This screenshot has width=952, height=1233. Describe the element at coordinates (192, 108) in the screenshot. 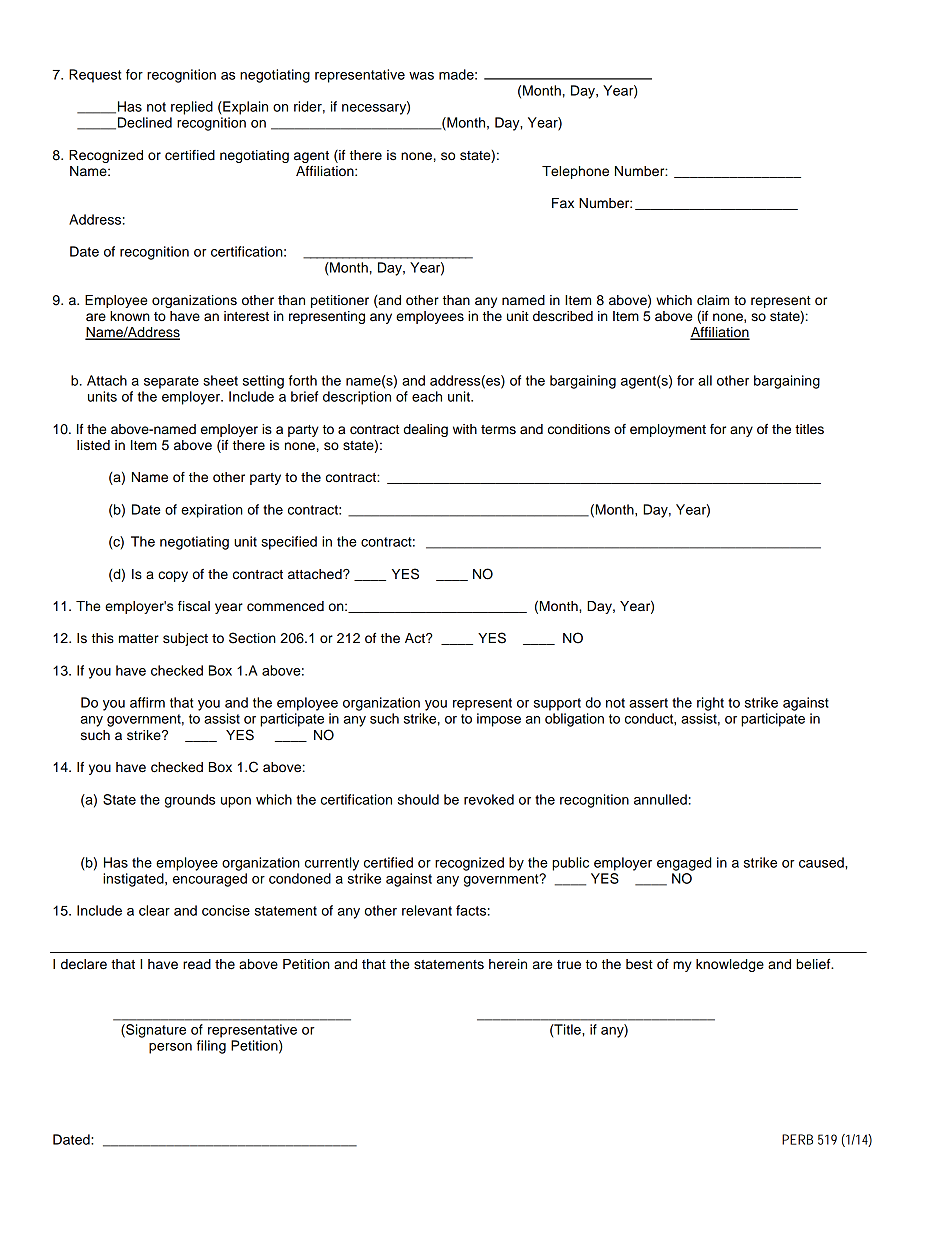

I see `replied` at that location.
